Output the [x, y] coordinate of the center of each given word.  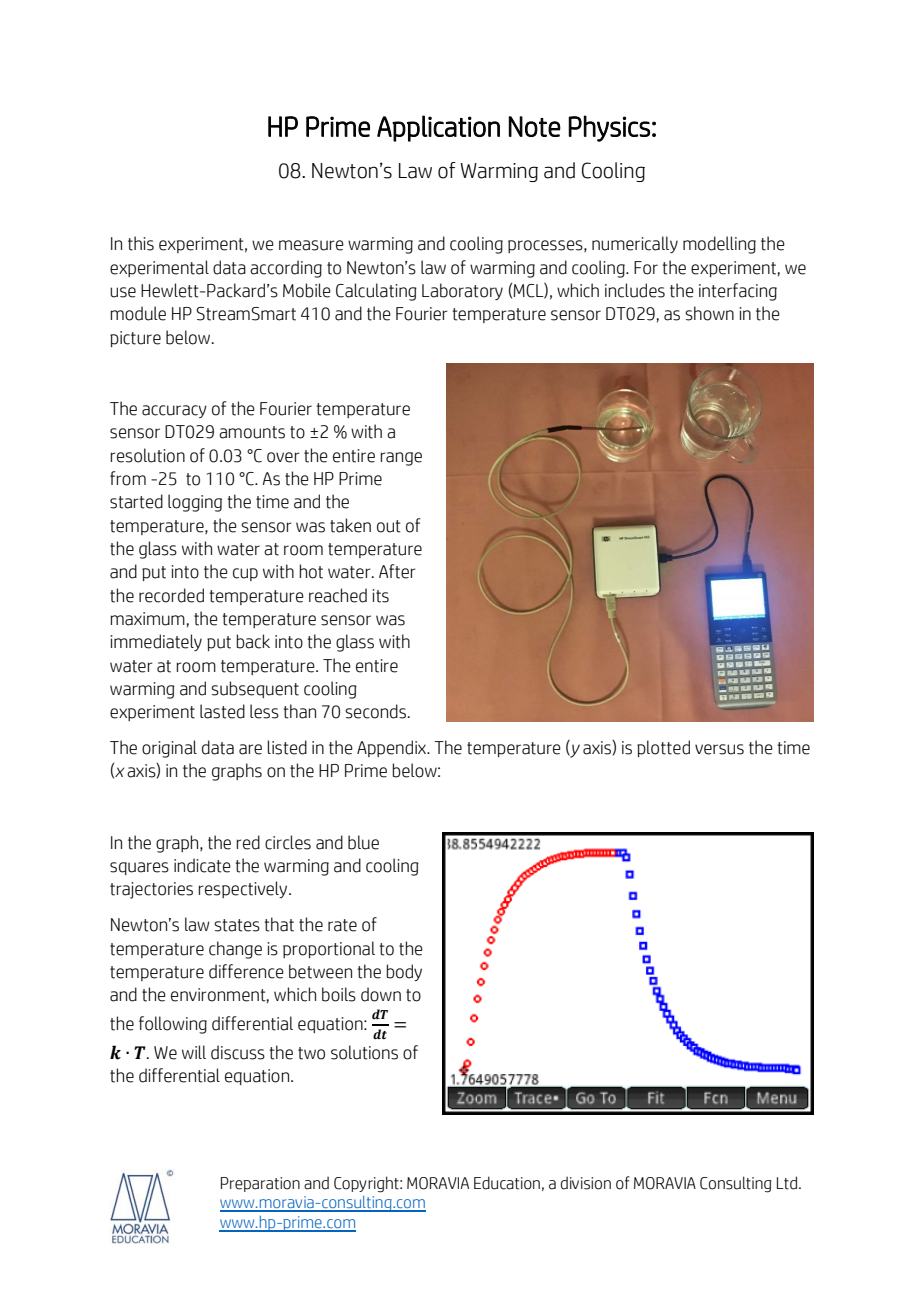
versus [719, 749]
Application [438, 128]
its [380, 596]
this [141, 243]
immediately [156, 642]
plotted [663, 748]
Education [507, 1183]
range [401, 459]
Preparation [260, 1184]
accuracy [174, 411]
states [237, 925]
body [404, 972]
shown [709, 313]
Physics [609, 128]
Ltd [787, 1183]
